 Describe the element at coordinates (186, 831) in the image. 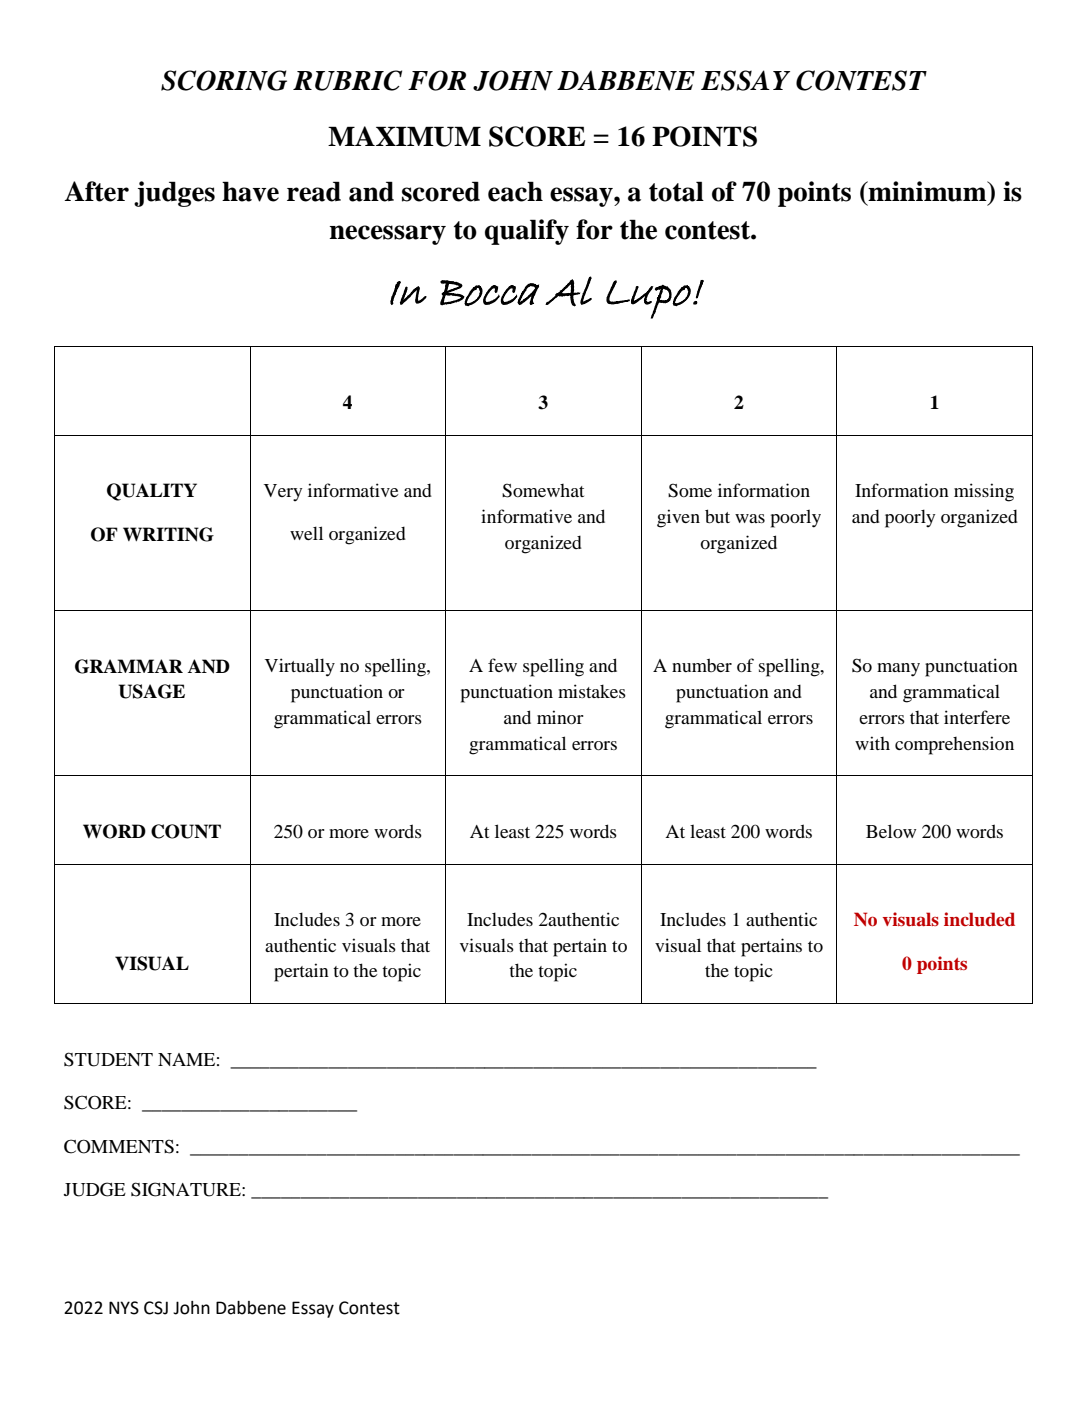

I see `COUNT` at that location.
